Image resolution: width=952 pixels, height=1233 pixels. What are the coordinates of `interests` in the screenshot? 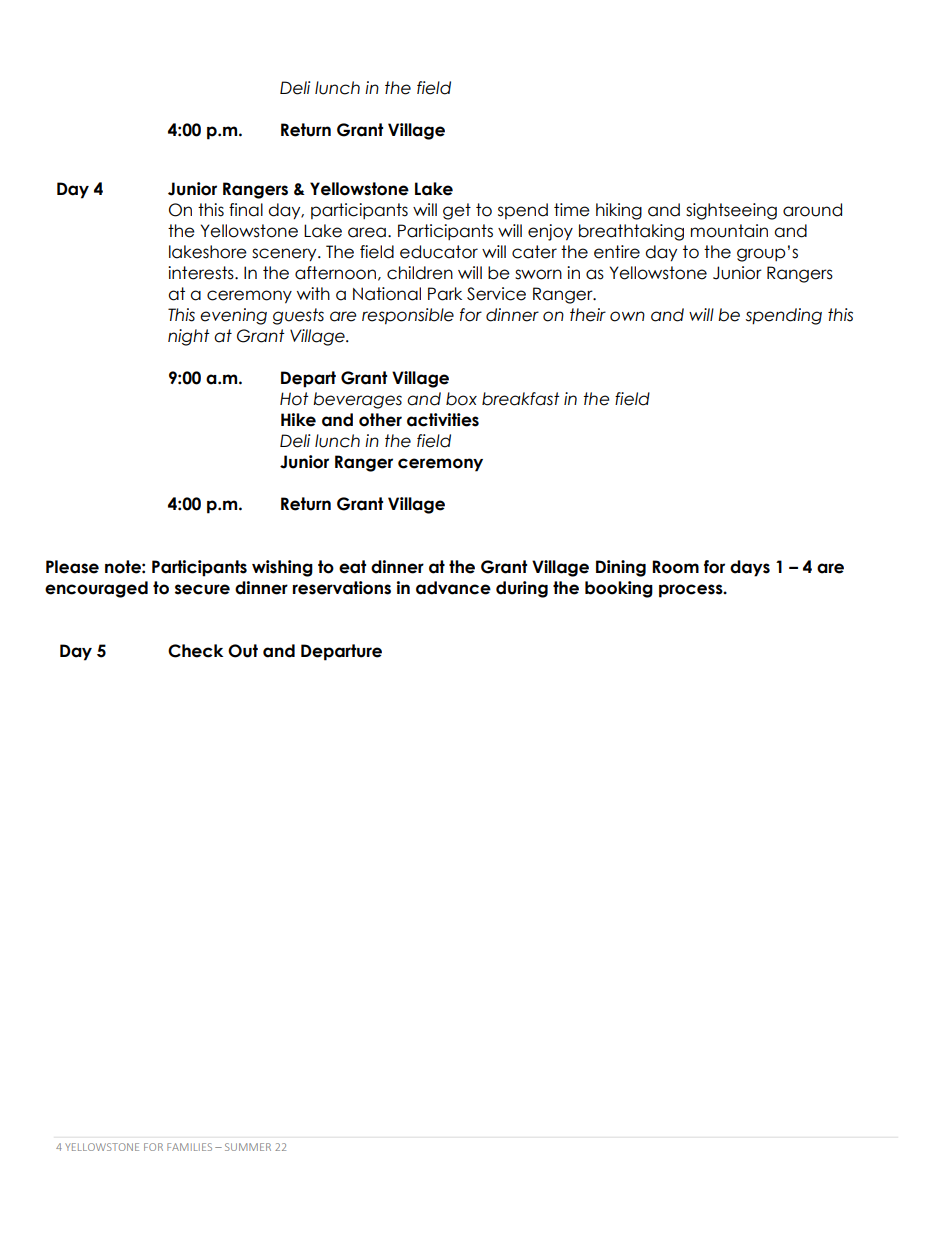 It's located at (202, 273).
